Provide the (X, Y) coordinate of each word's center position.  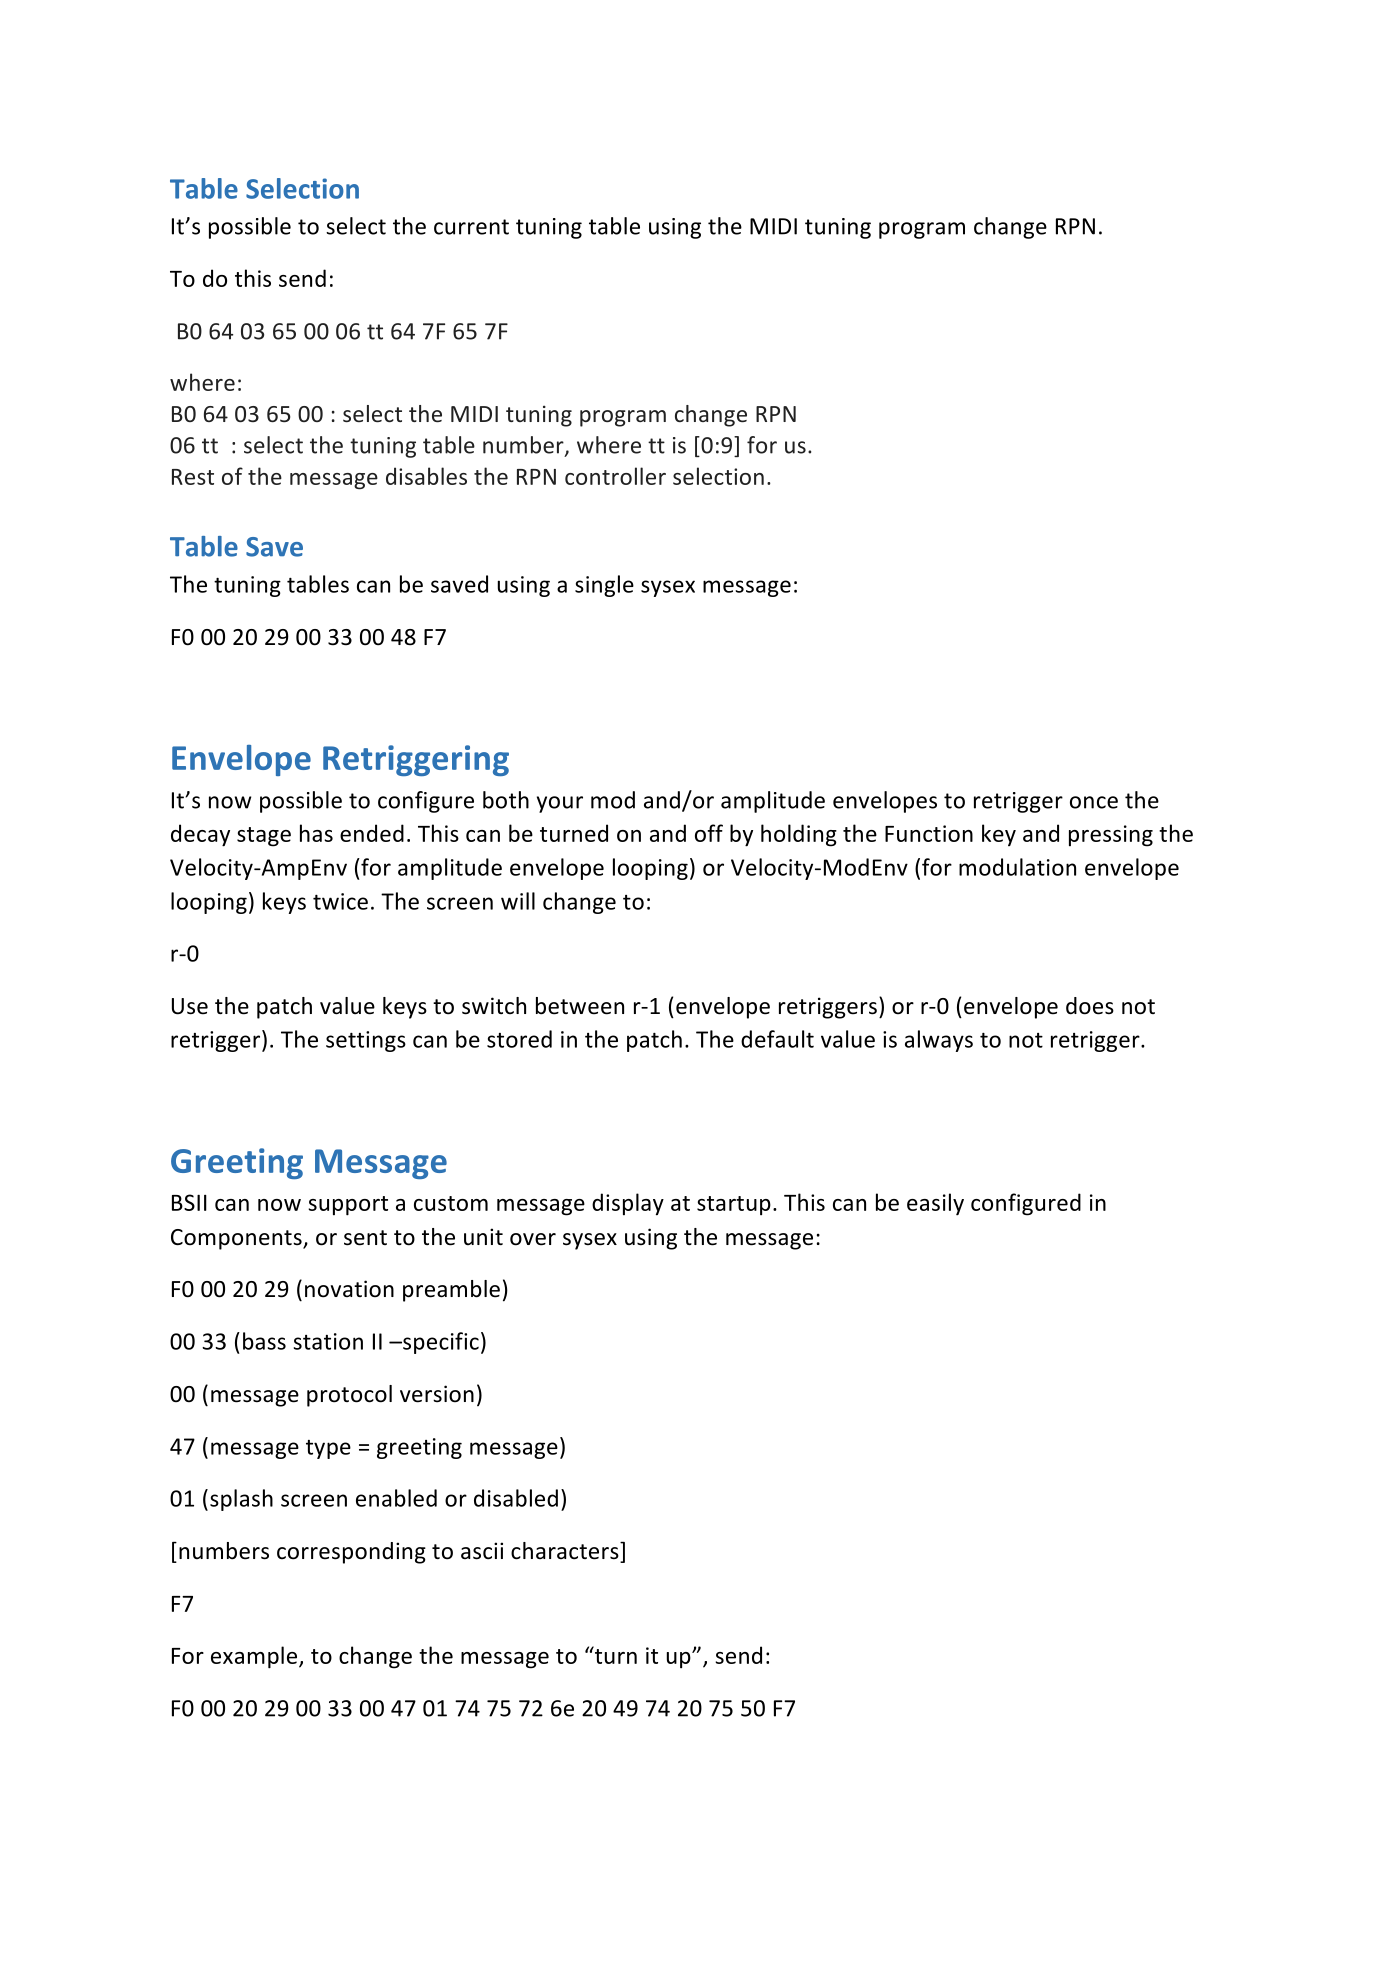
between (580, 1006)
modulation (1017, 867)
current (471, 227)
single (604, 586)
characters (566, 1551)
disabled (516, 1498)
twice (340, 901)
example (255, 1657)
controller (615, 476)
